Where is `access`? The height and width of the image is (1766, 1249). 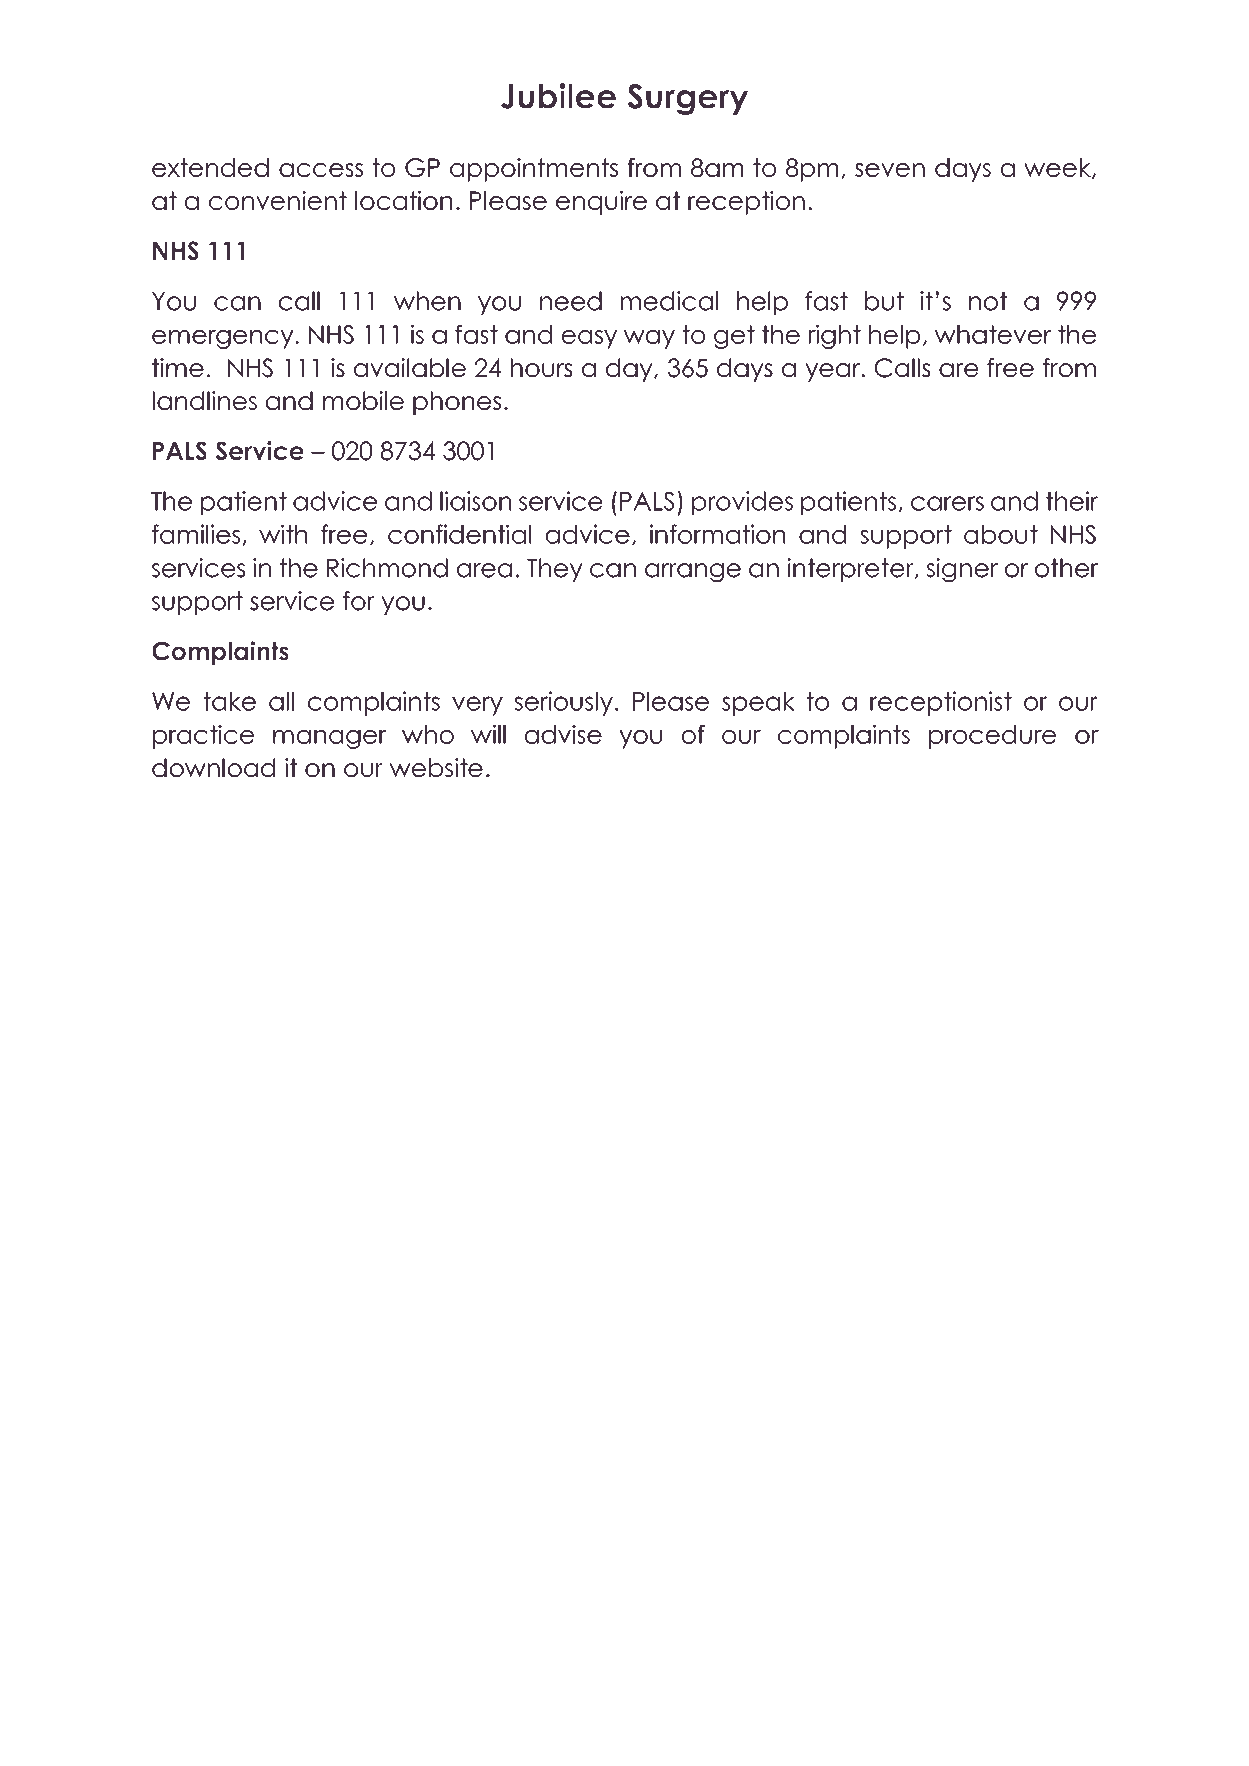 access is located at coordinates (321, 170).
